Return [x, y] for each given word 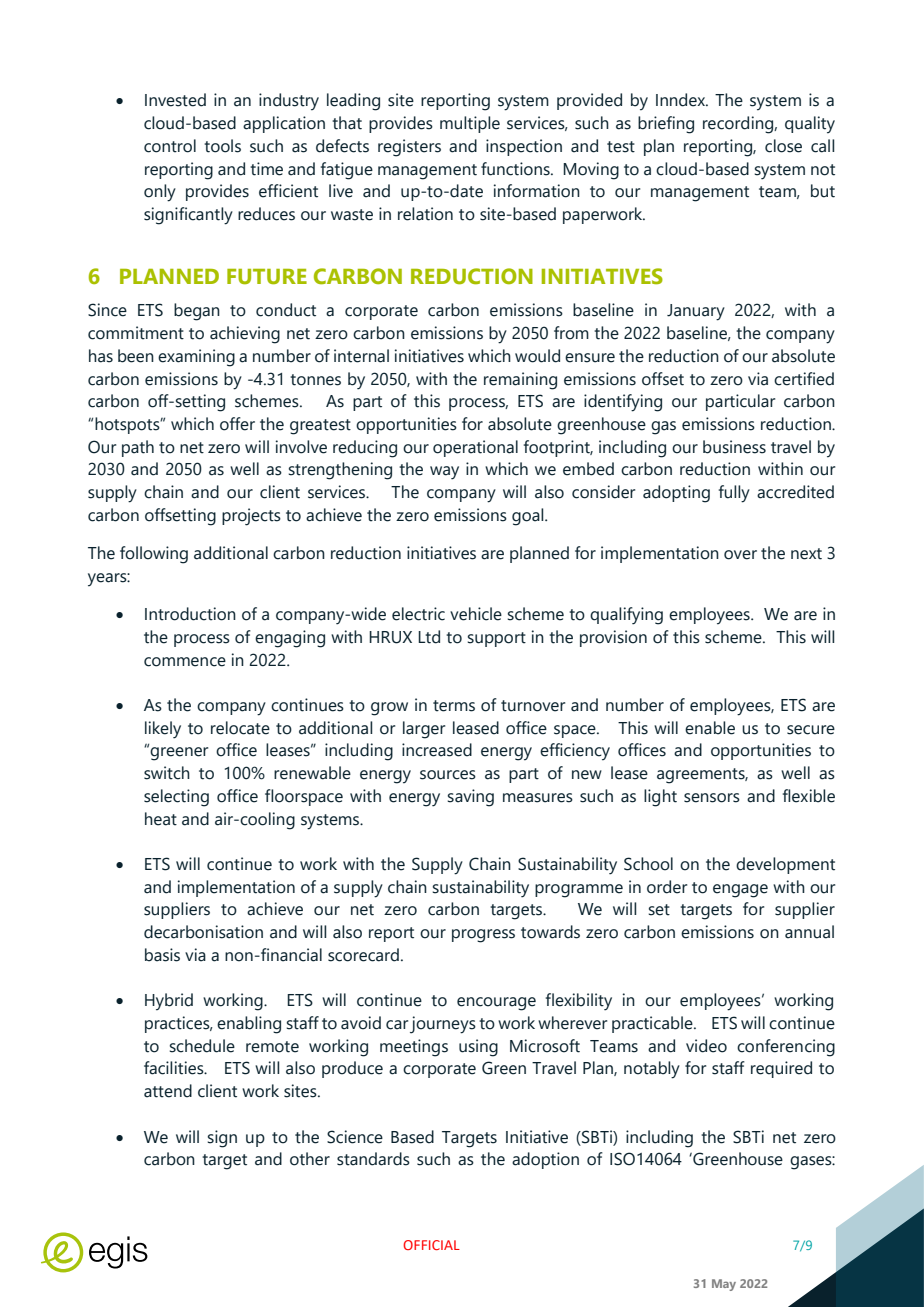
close [783, 146]
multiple [470, 124]
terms [454, 706]
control [170, 146]
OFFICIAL [431, 1245]
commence [185, 662]
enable [710, 728]
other [310, 1159]
